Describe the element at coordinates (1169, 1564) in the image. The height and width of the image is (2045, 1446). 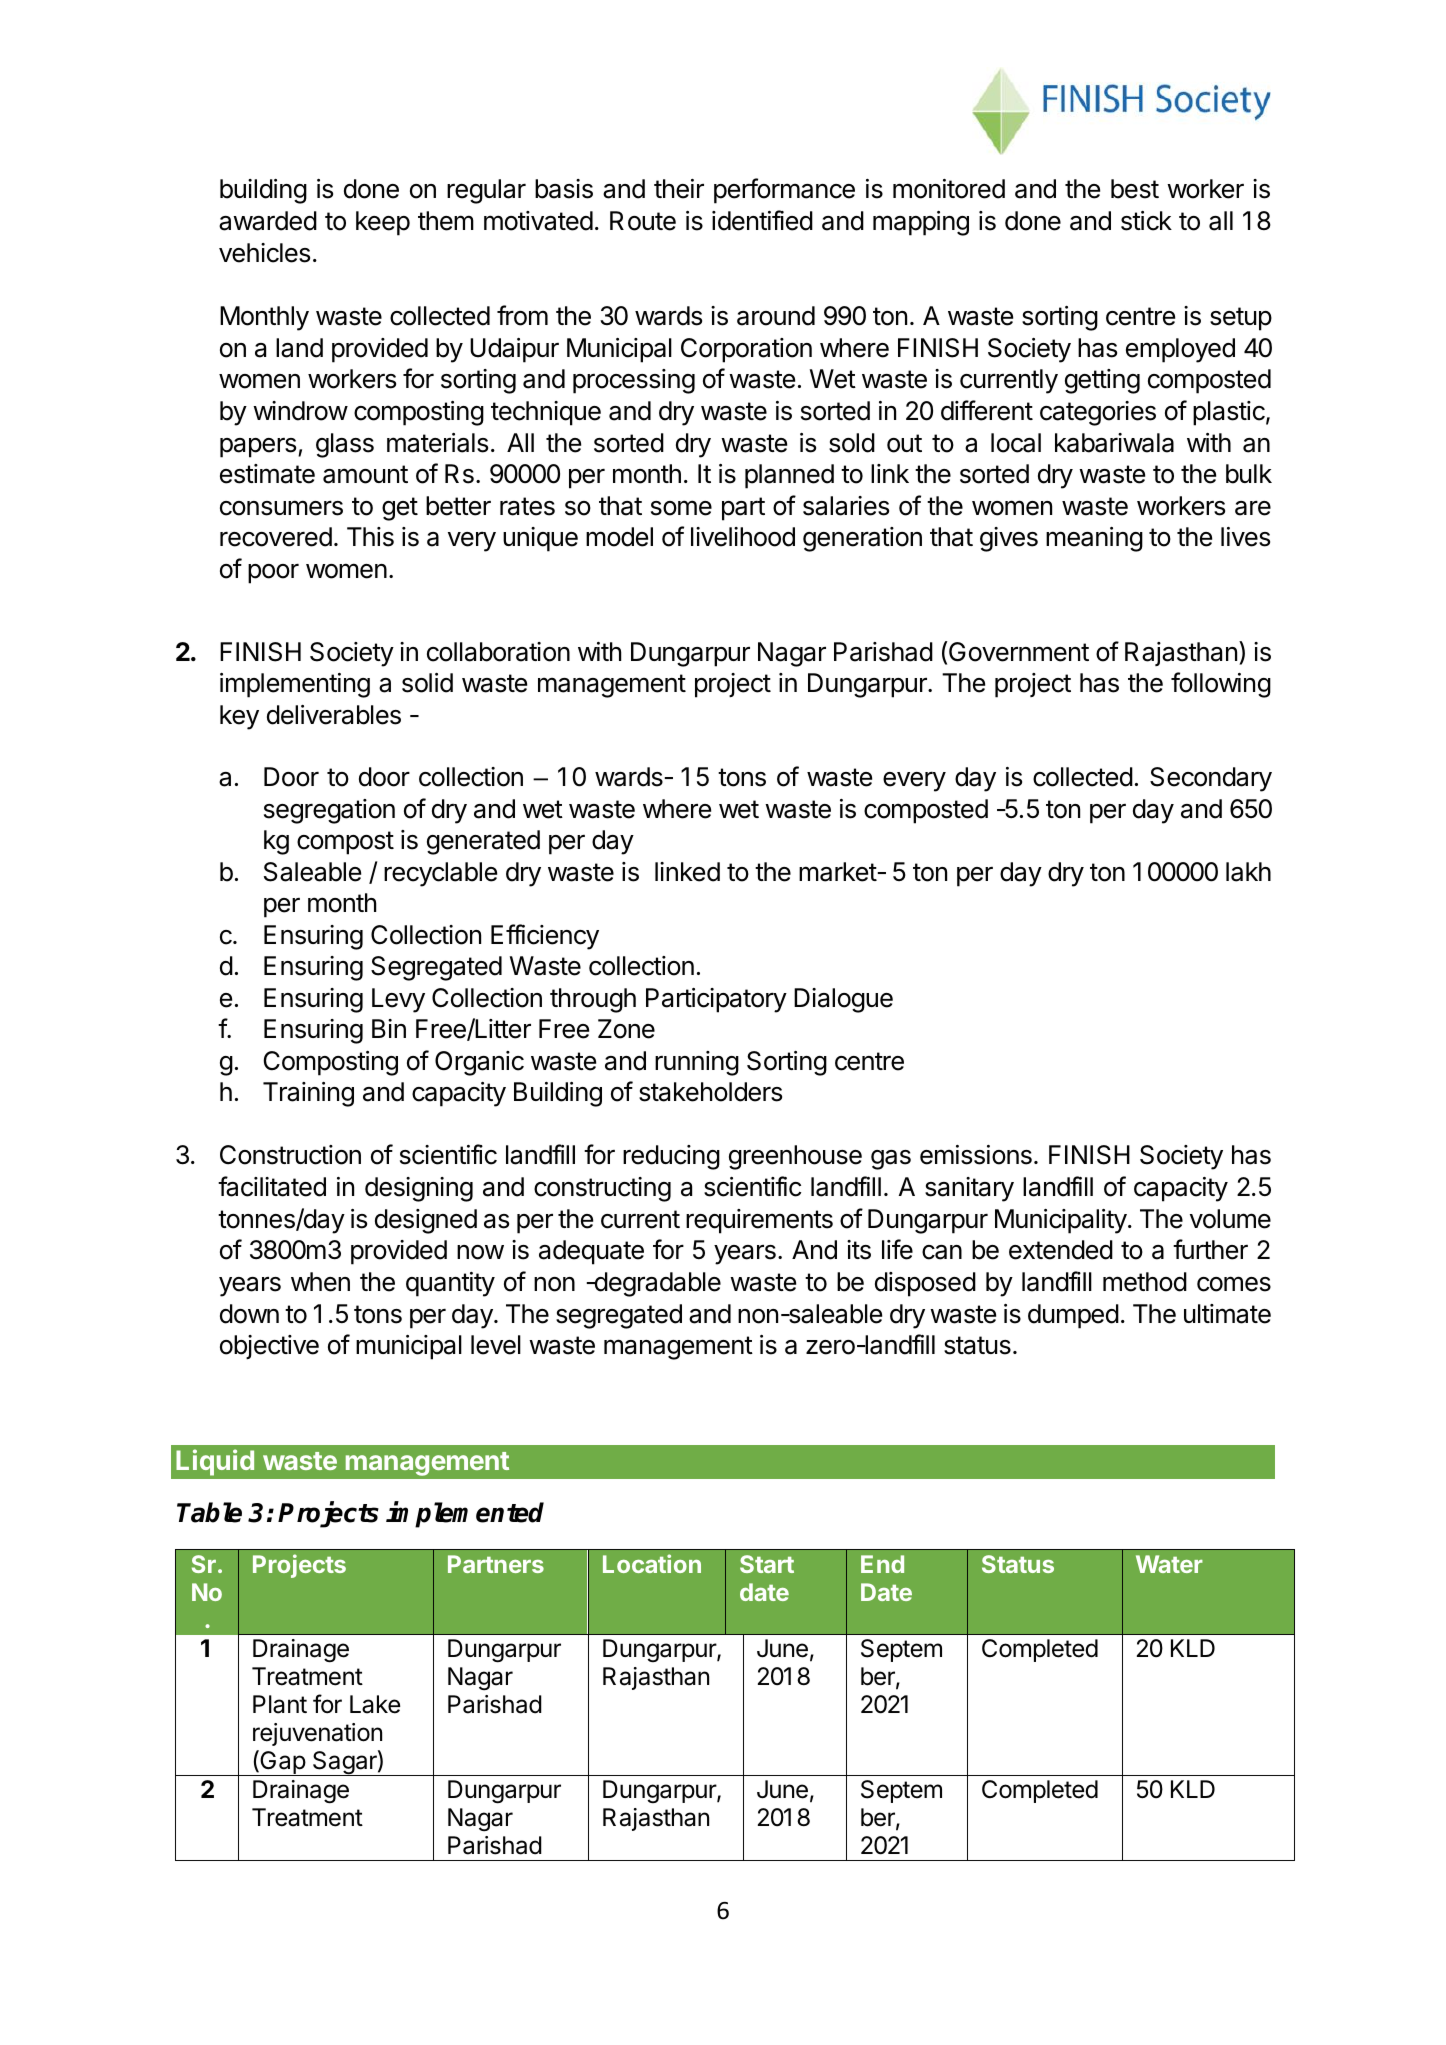
I see `Water` at that location.
